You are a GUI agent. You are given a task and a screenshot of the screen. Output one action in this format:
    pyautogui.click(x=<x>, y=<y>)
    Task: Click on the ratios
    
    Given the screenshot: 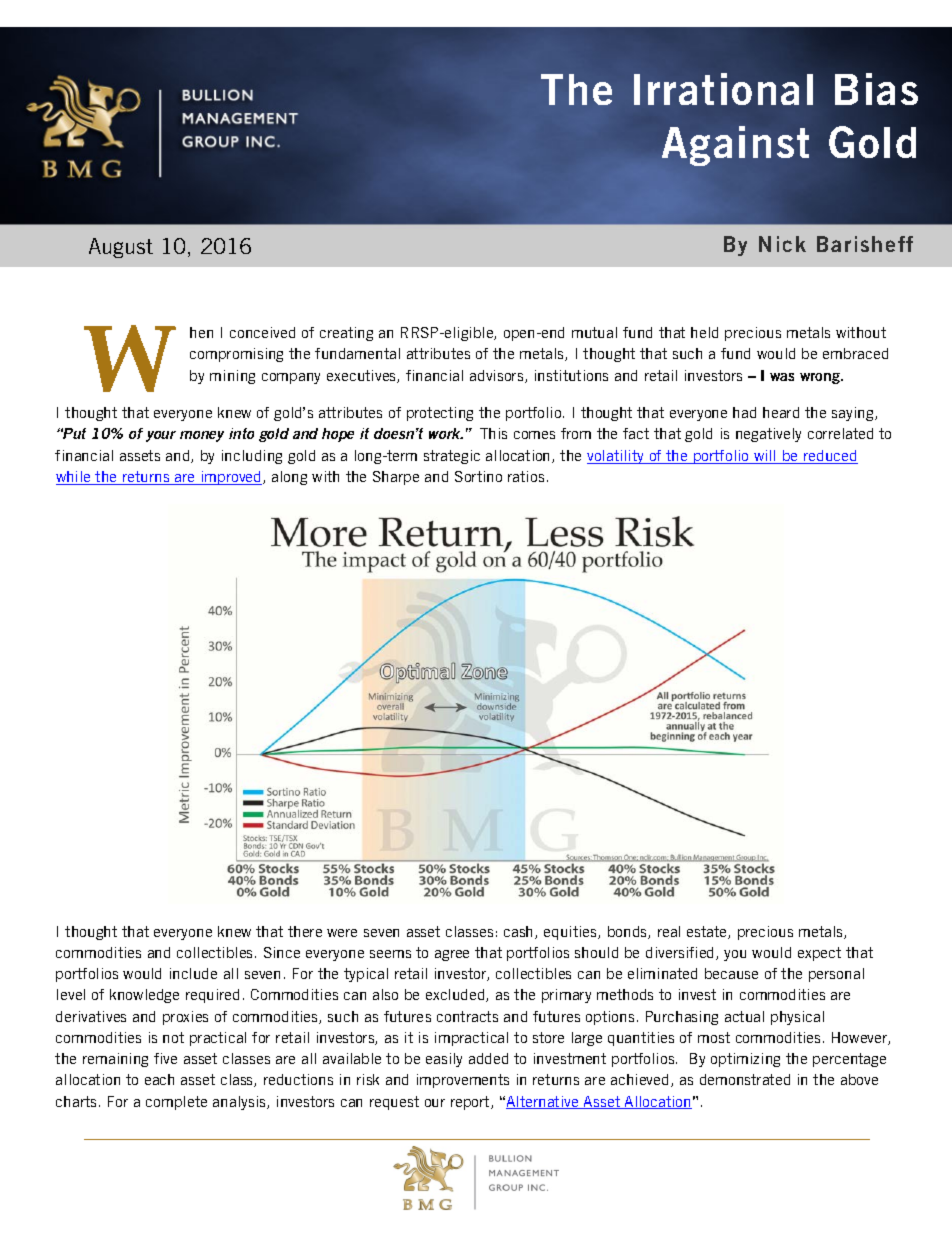 What is the action you would take?
    pyautogui.click(x=526, y=476)
